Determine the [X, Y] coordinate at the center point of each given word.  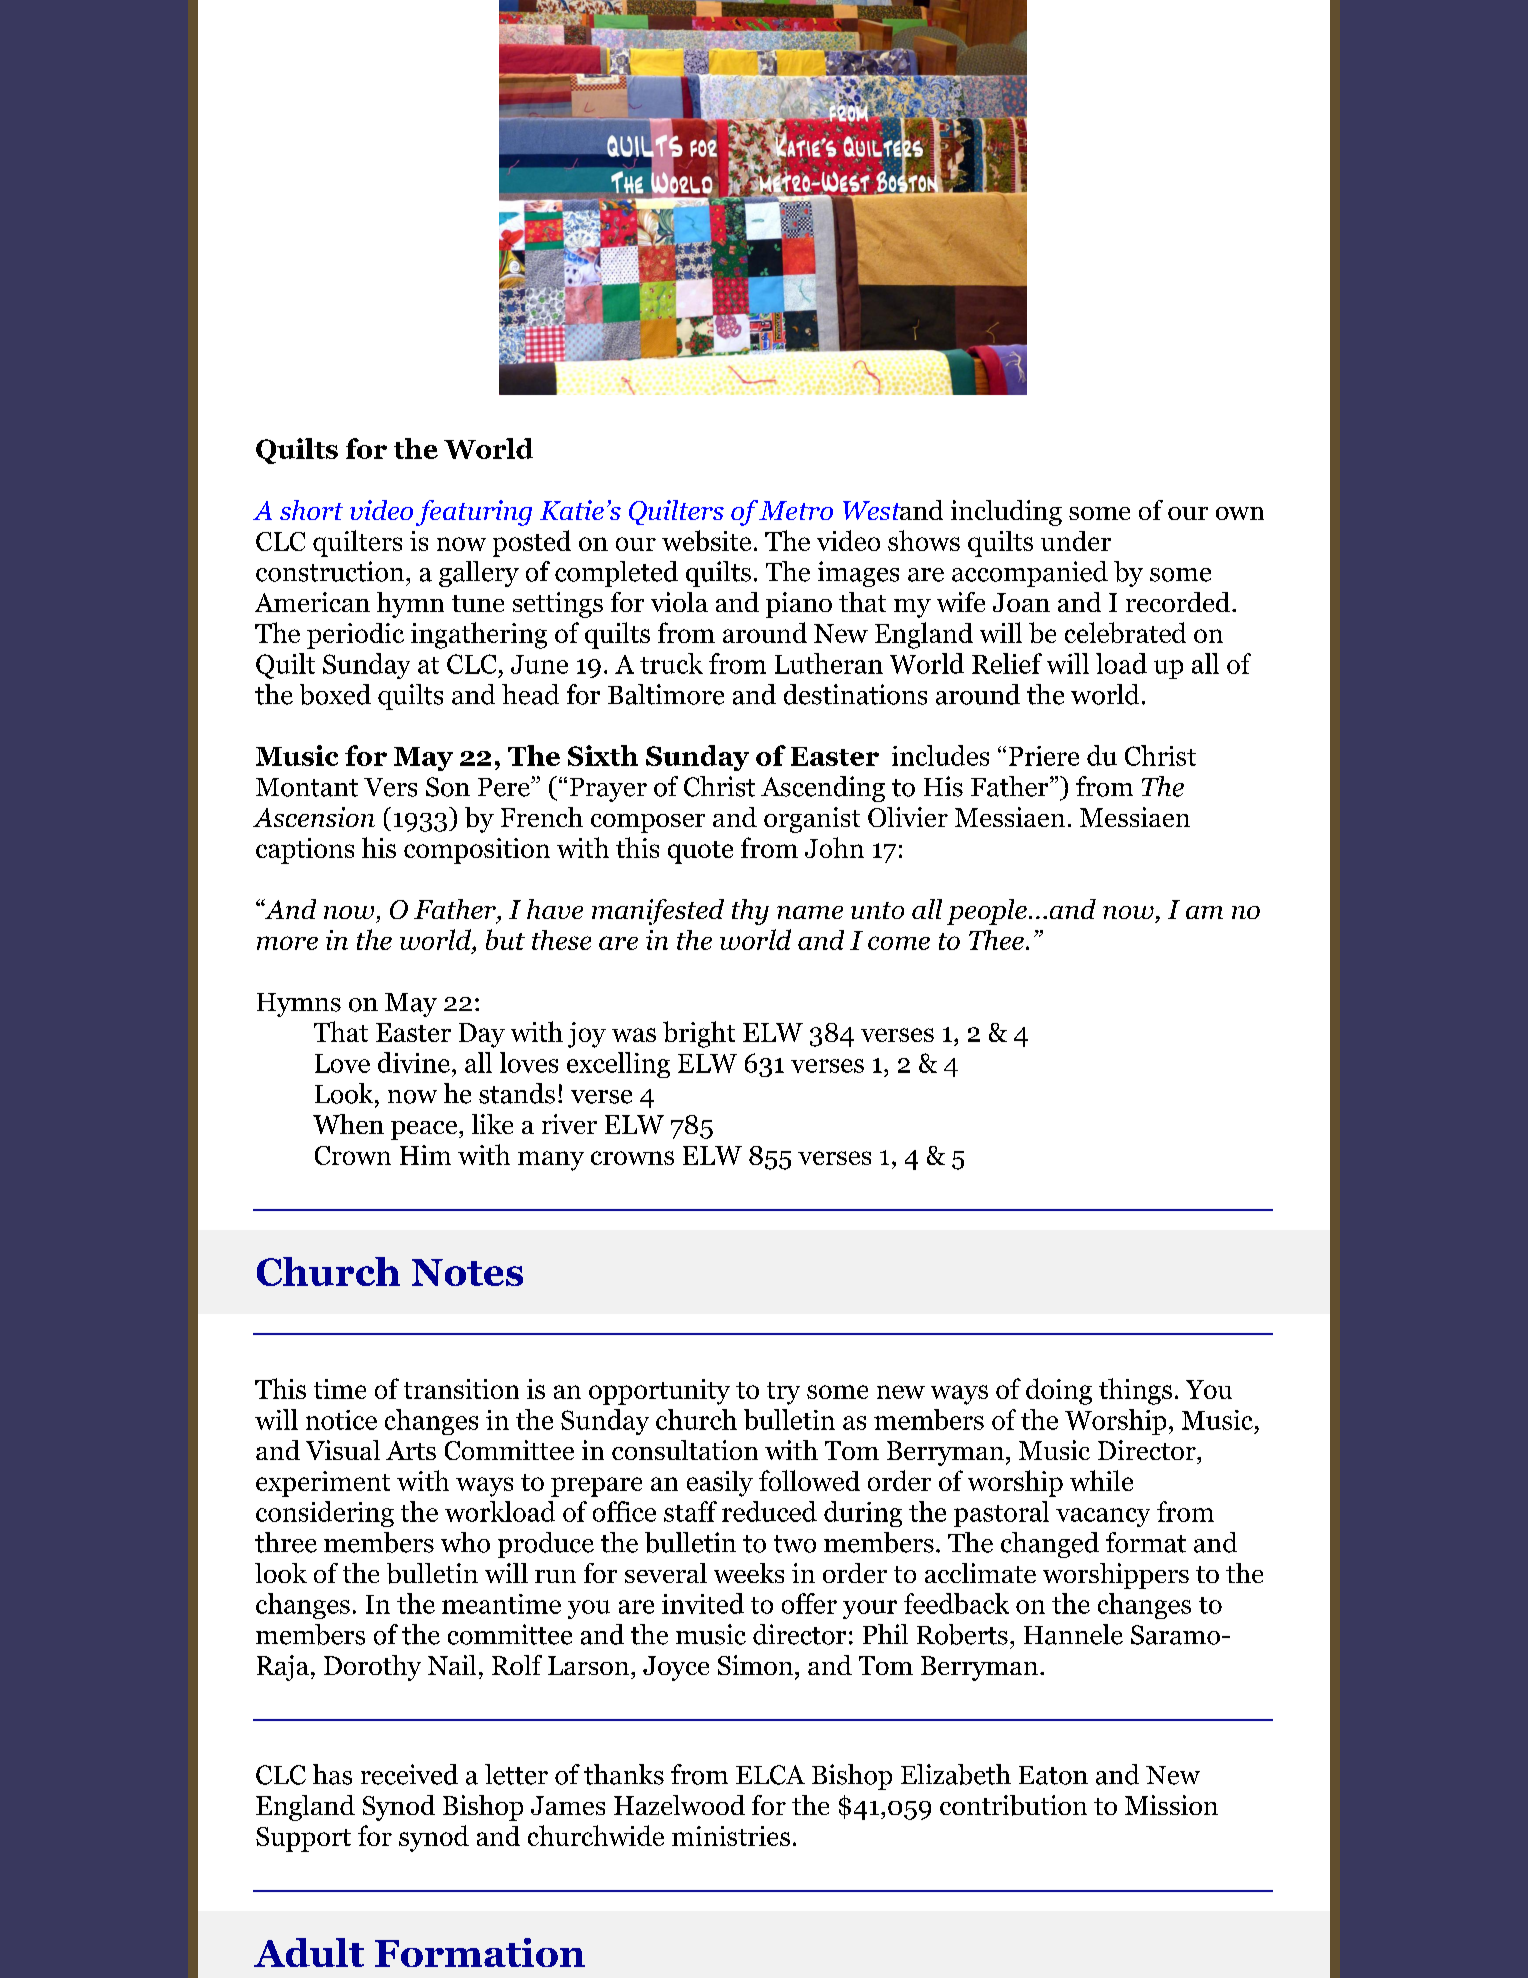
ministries [731, 1836]
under [1076, 541]
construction [331, 571]
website [706, 540]
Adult [309, 1952]
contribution [1013, 1805]
